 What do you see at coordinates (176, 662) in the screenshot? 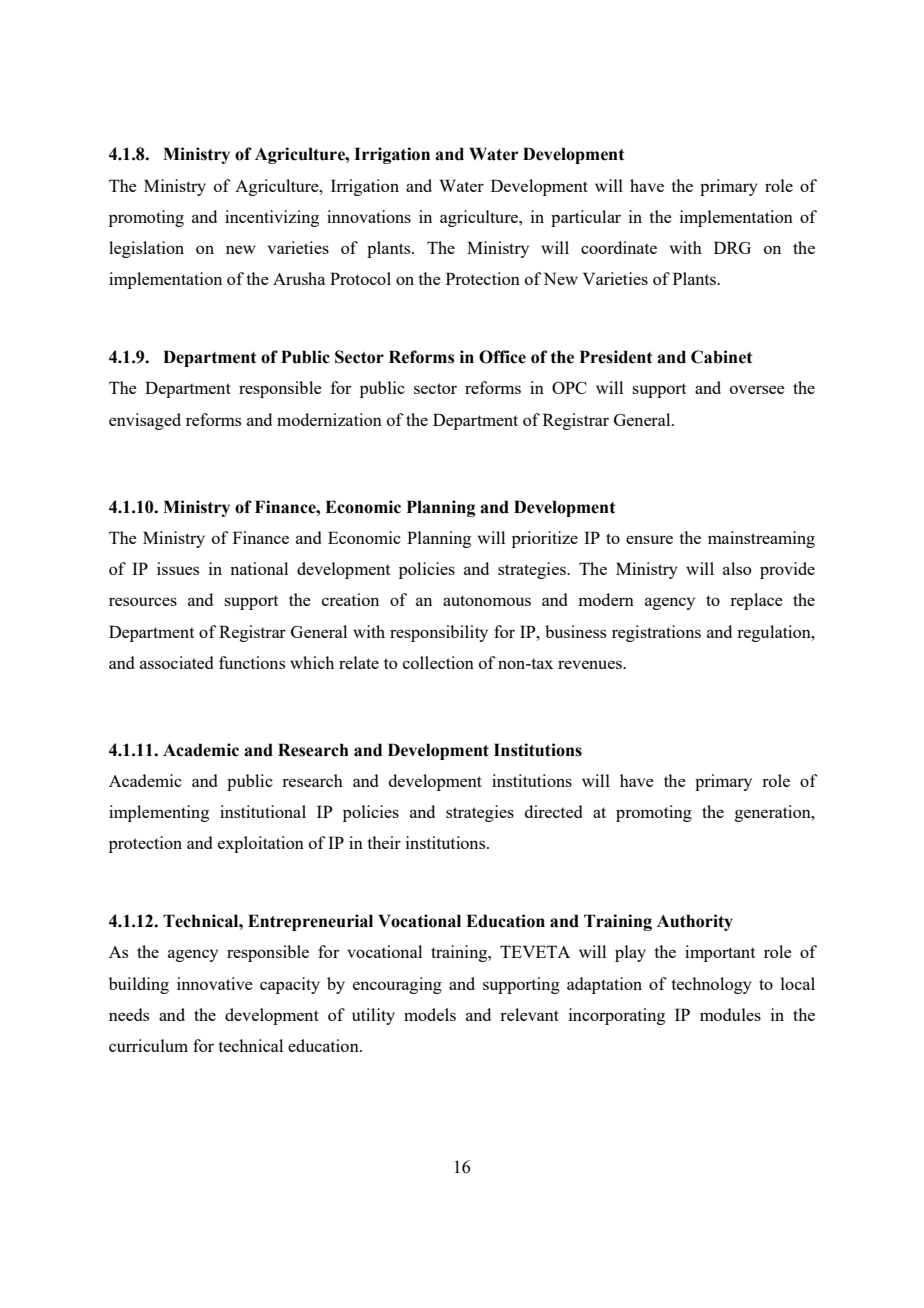
I see `associated` at bounding box center [176, 662].
